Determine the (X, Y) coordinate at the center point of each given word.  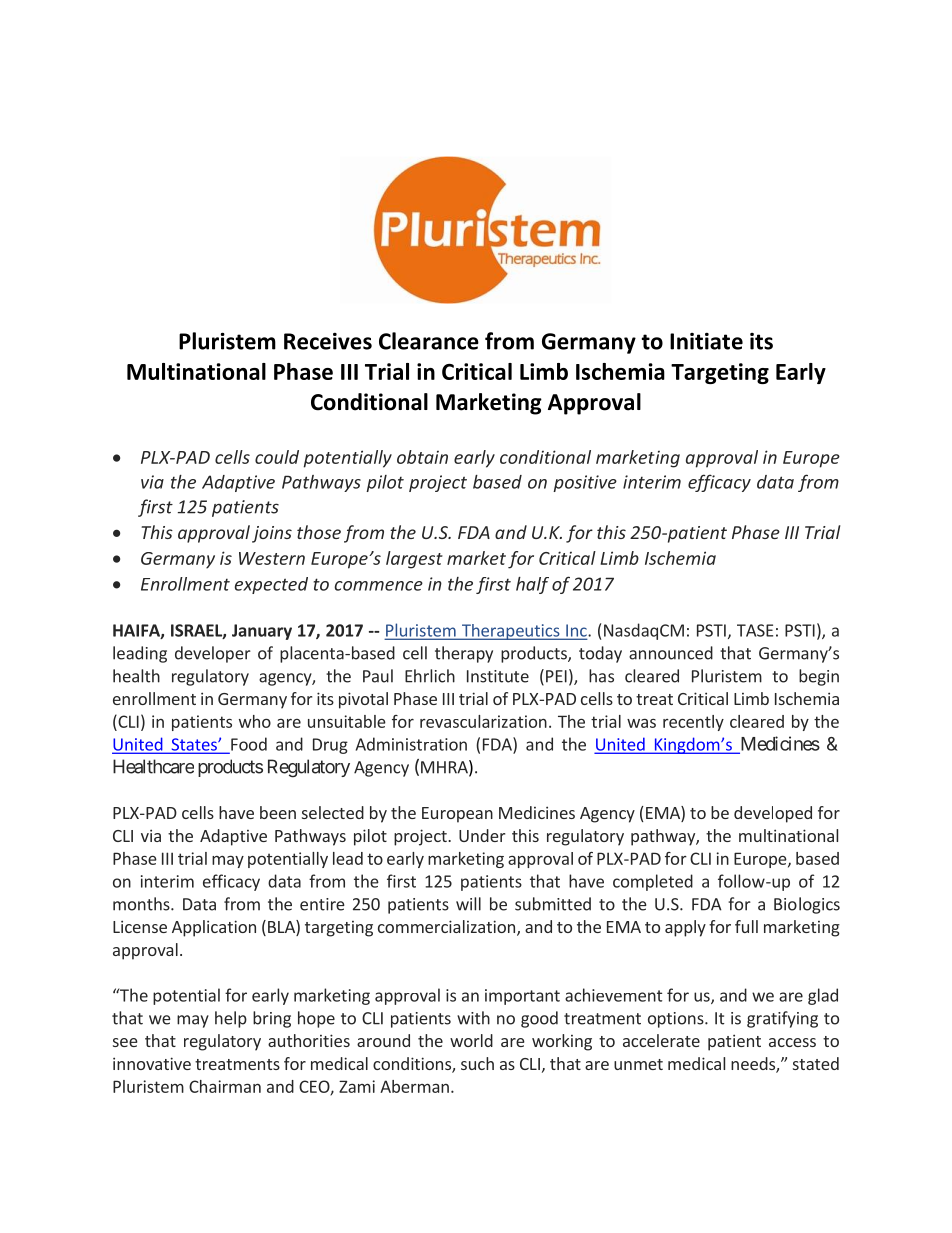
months (142, 904)
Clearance (429, 341)
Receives (328, 341)
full (746, 926)
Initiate (706, 341)
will (468, 904)
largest (414, 560)
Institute (498, 676)
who (255, 721)
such (477, 1063)
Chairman (225, 1086)
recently (693, 723)
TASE (755, 630)
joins (272, 534)
